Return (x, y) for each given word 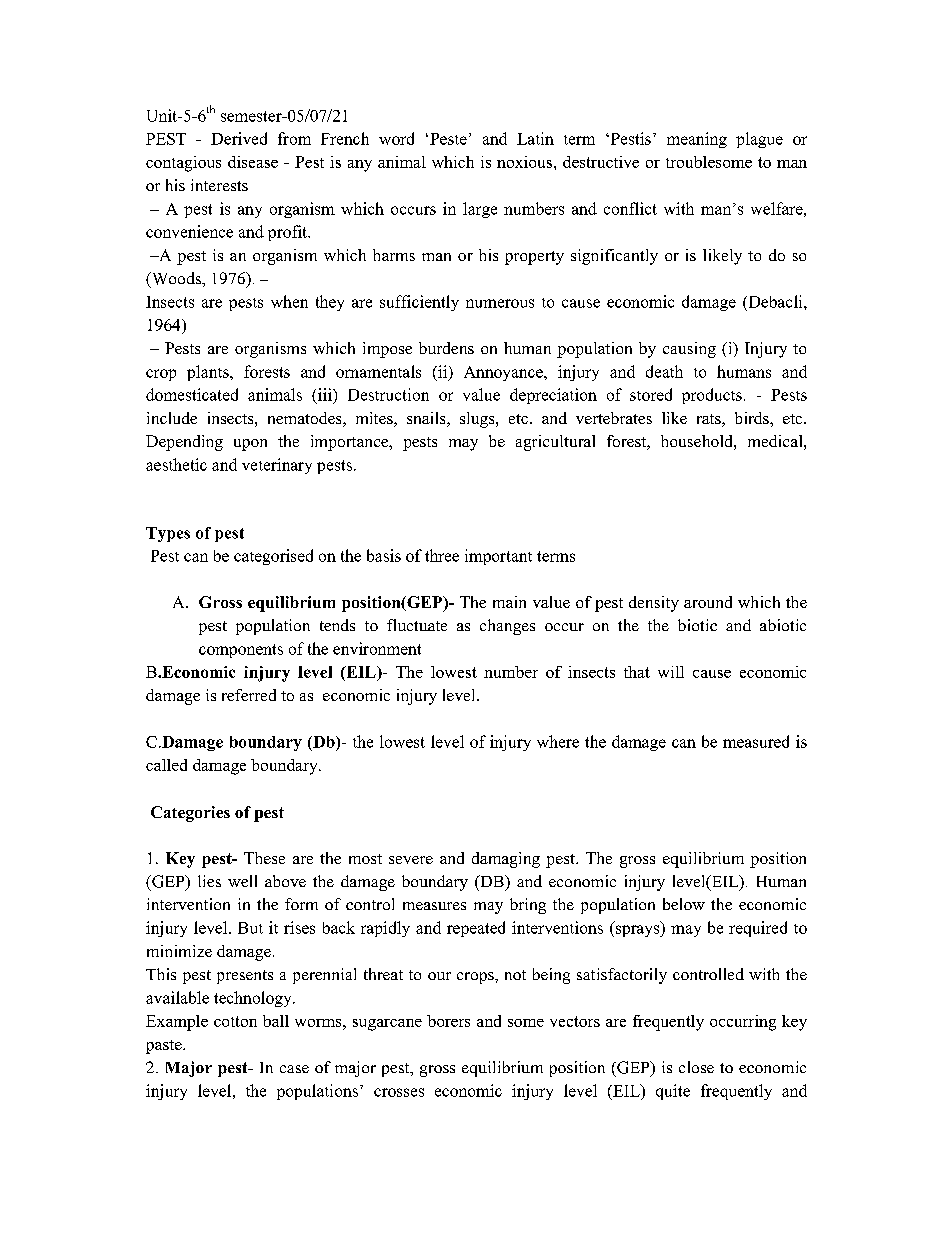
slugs (478, 420)
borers (448, 1021)
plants (209, 373)
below (684, 904)
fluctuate (417, 625)
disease (253, 162)
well (242, 881)
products (712, 396)
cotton (235, 1021)
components (241, 651)
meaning (697, 140)
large (480, 210)
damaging (506, 860)
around (708, 602)
